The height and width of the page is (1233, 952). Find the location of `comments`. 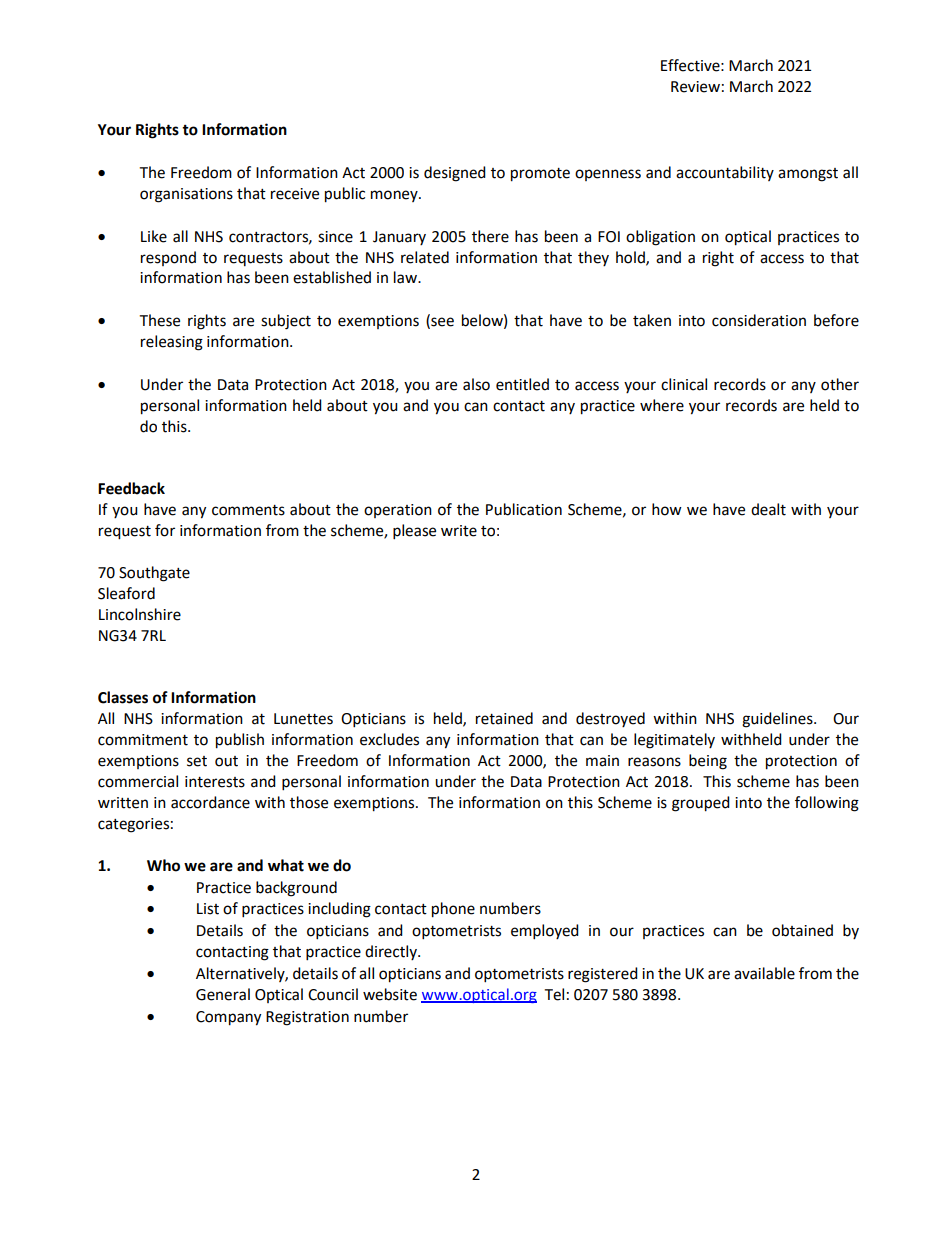

comments is located at coordinates (248, 510).
